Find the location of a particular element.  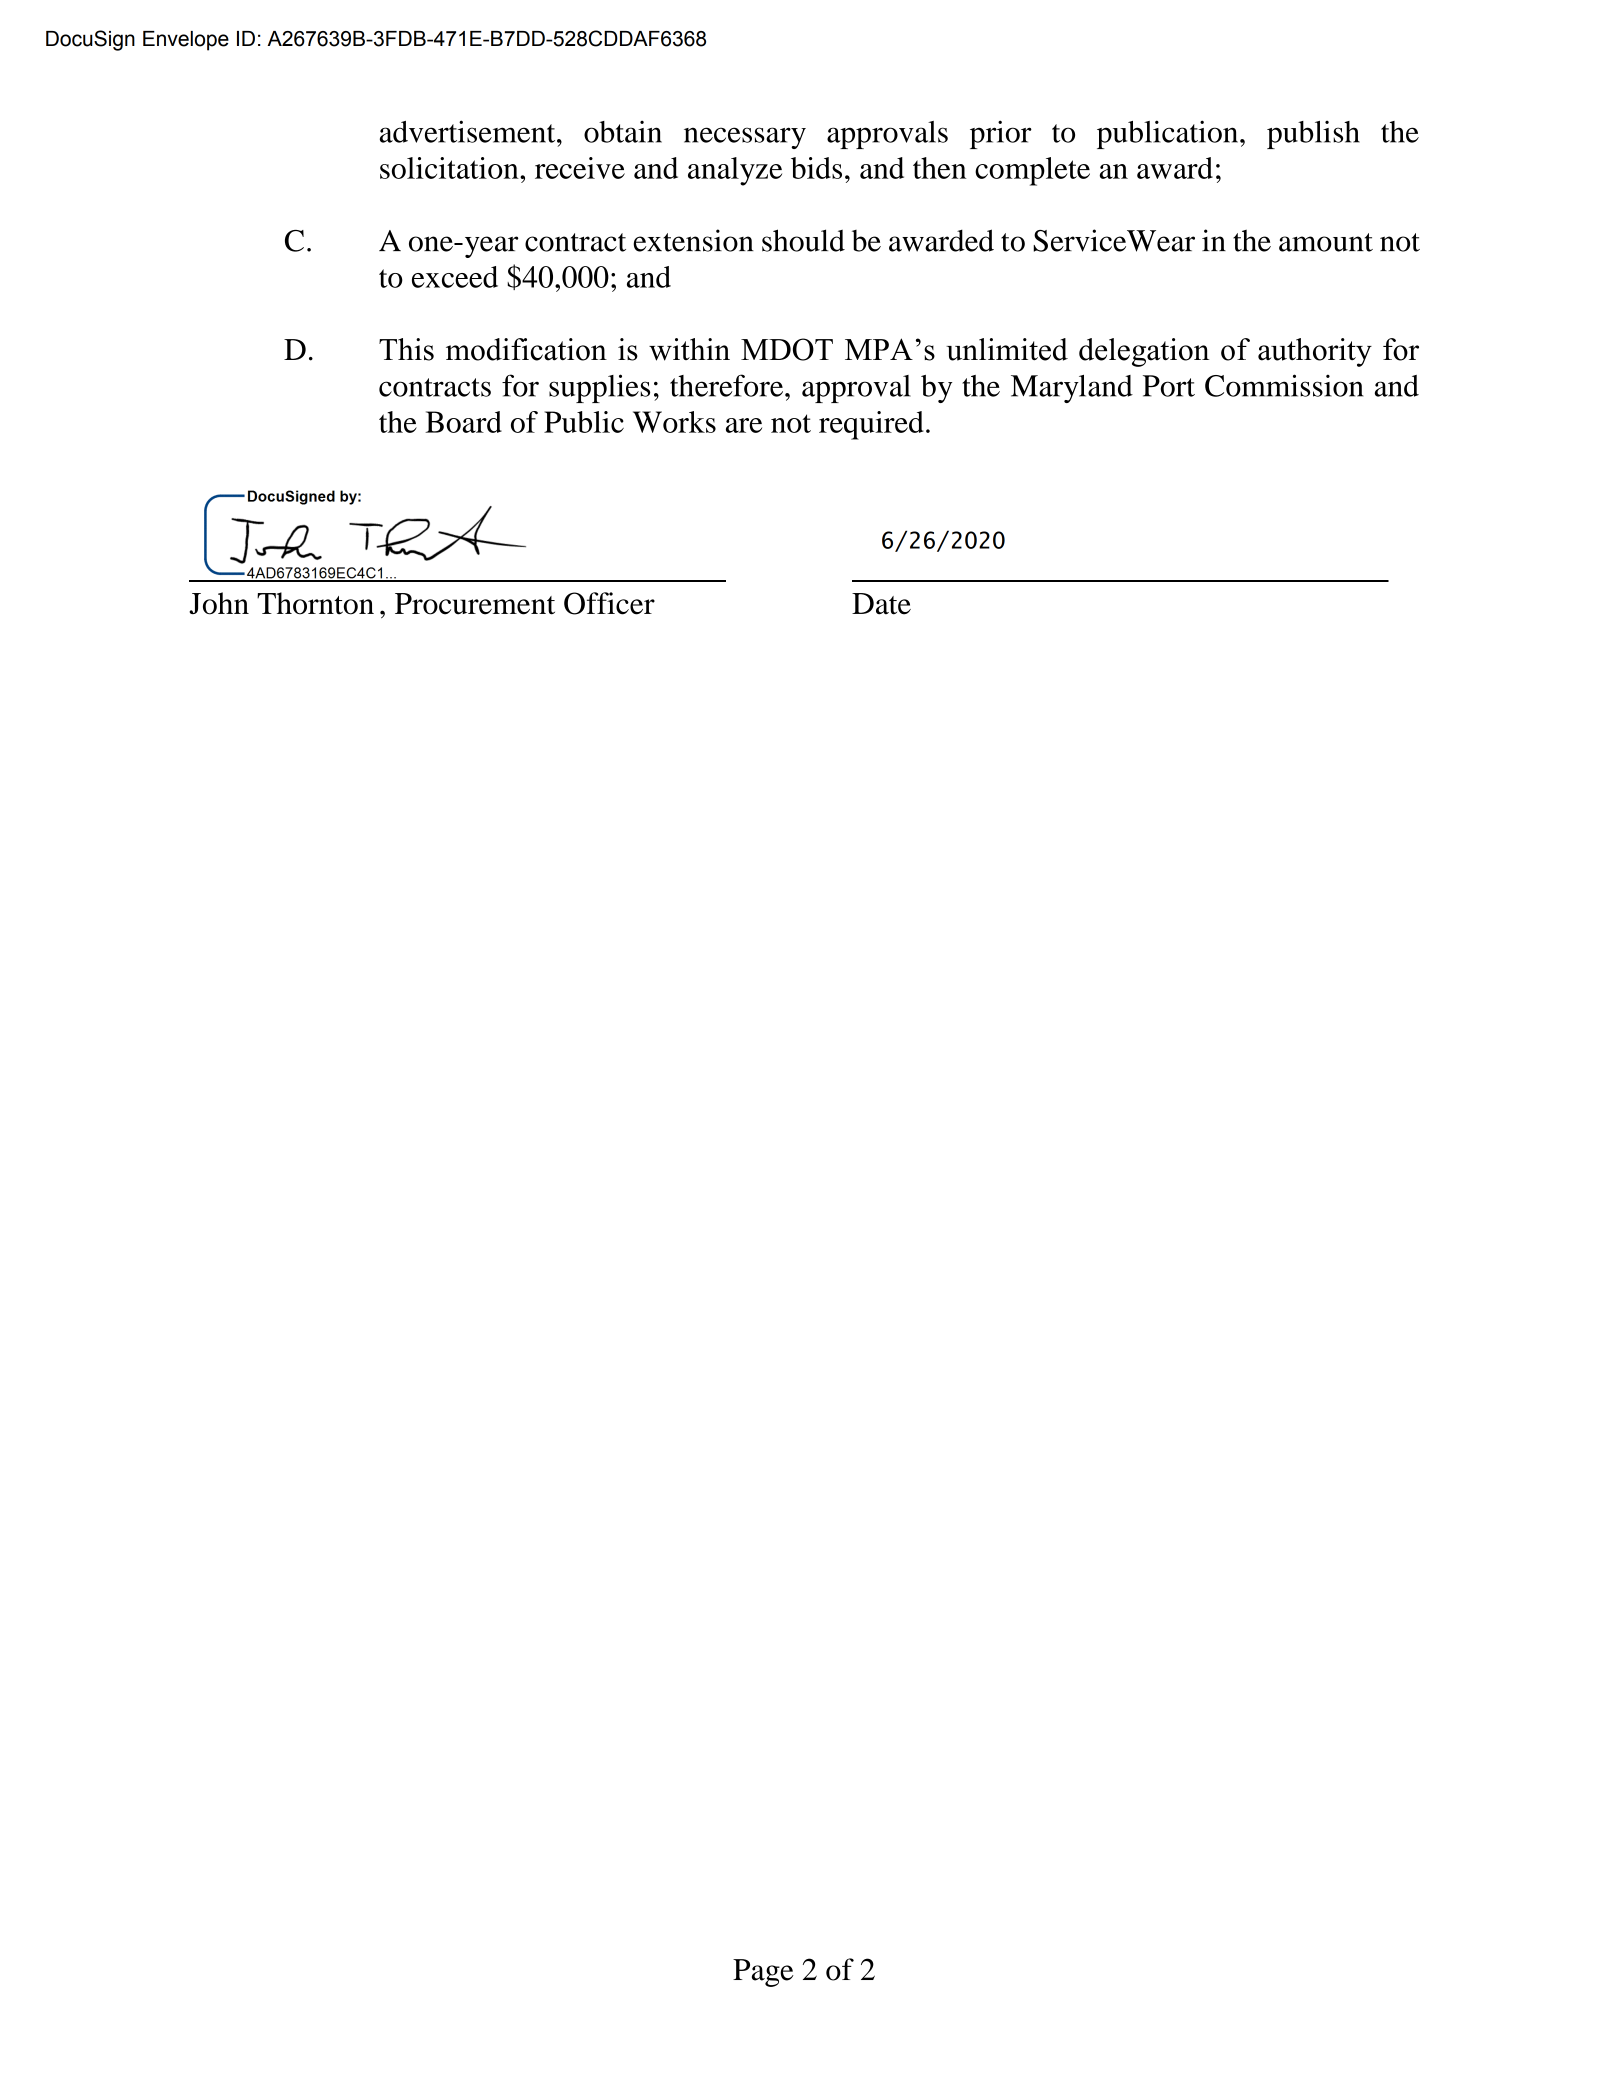

analyze is located at coordinates (735, 171).
